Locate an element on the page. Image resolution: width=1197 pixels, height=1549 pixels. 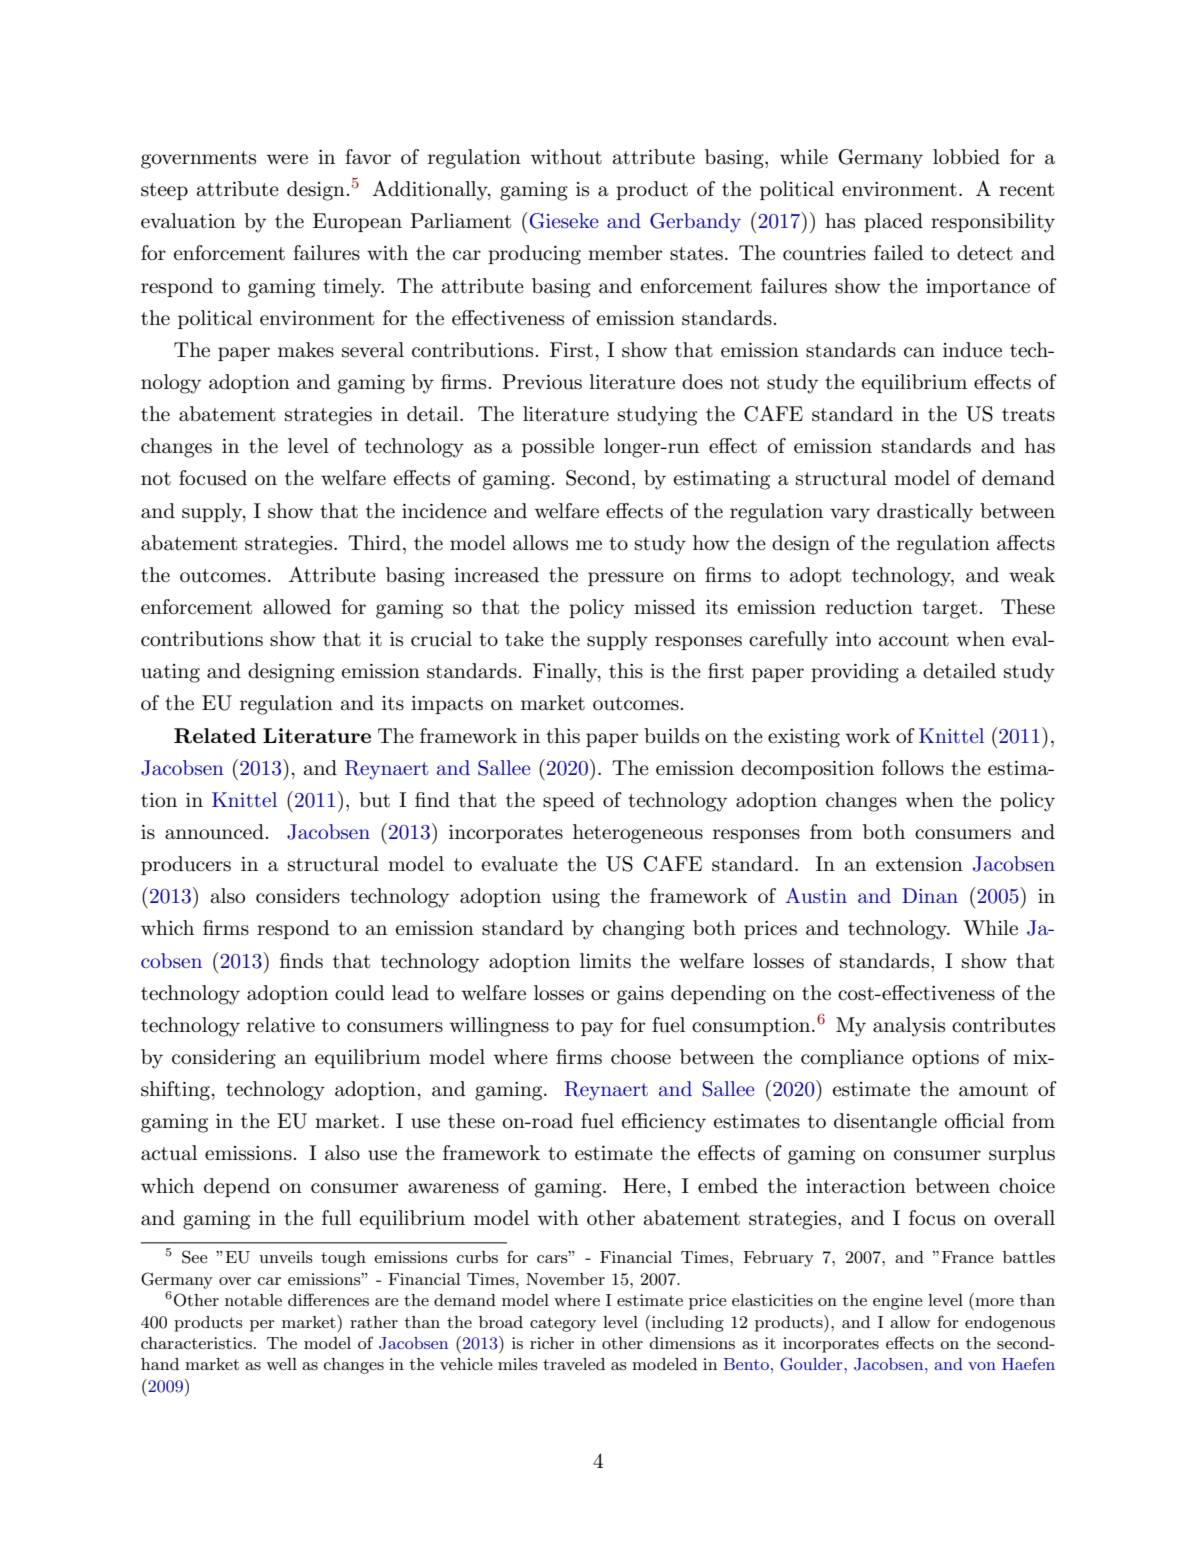
engine is located at coordinates (898, 1302).
